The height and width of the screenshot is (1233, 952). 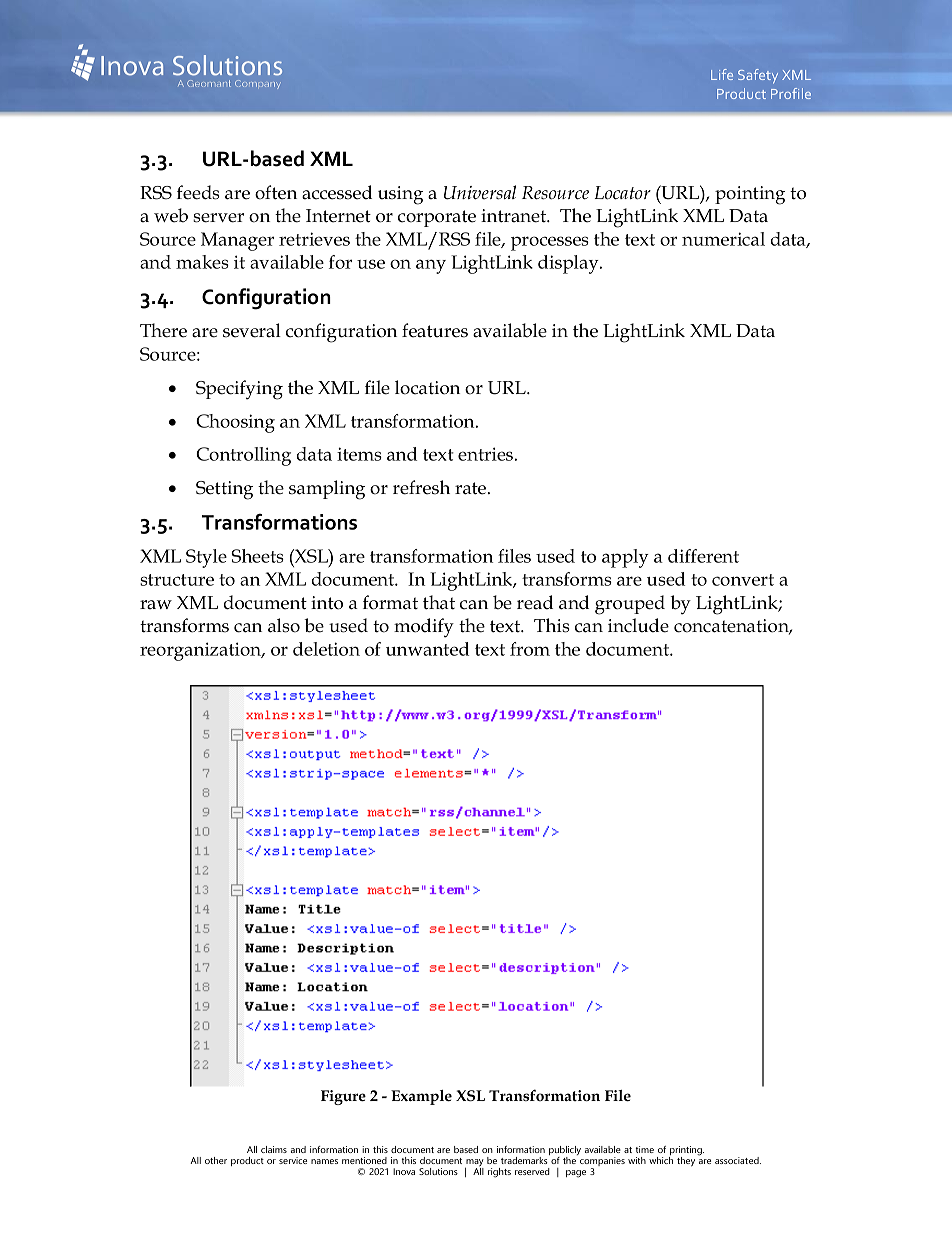 I want to click on other, so click(x=216, y=1160).
